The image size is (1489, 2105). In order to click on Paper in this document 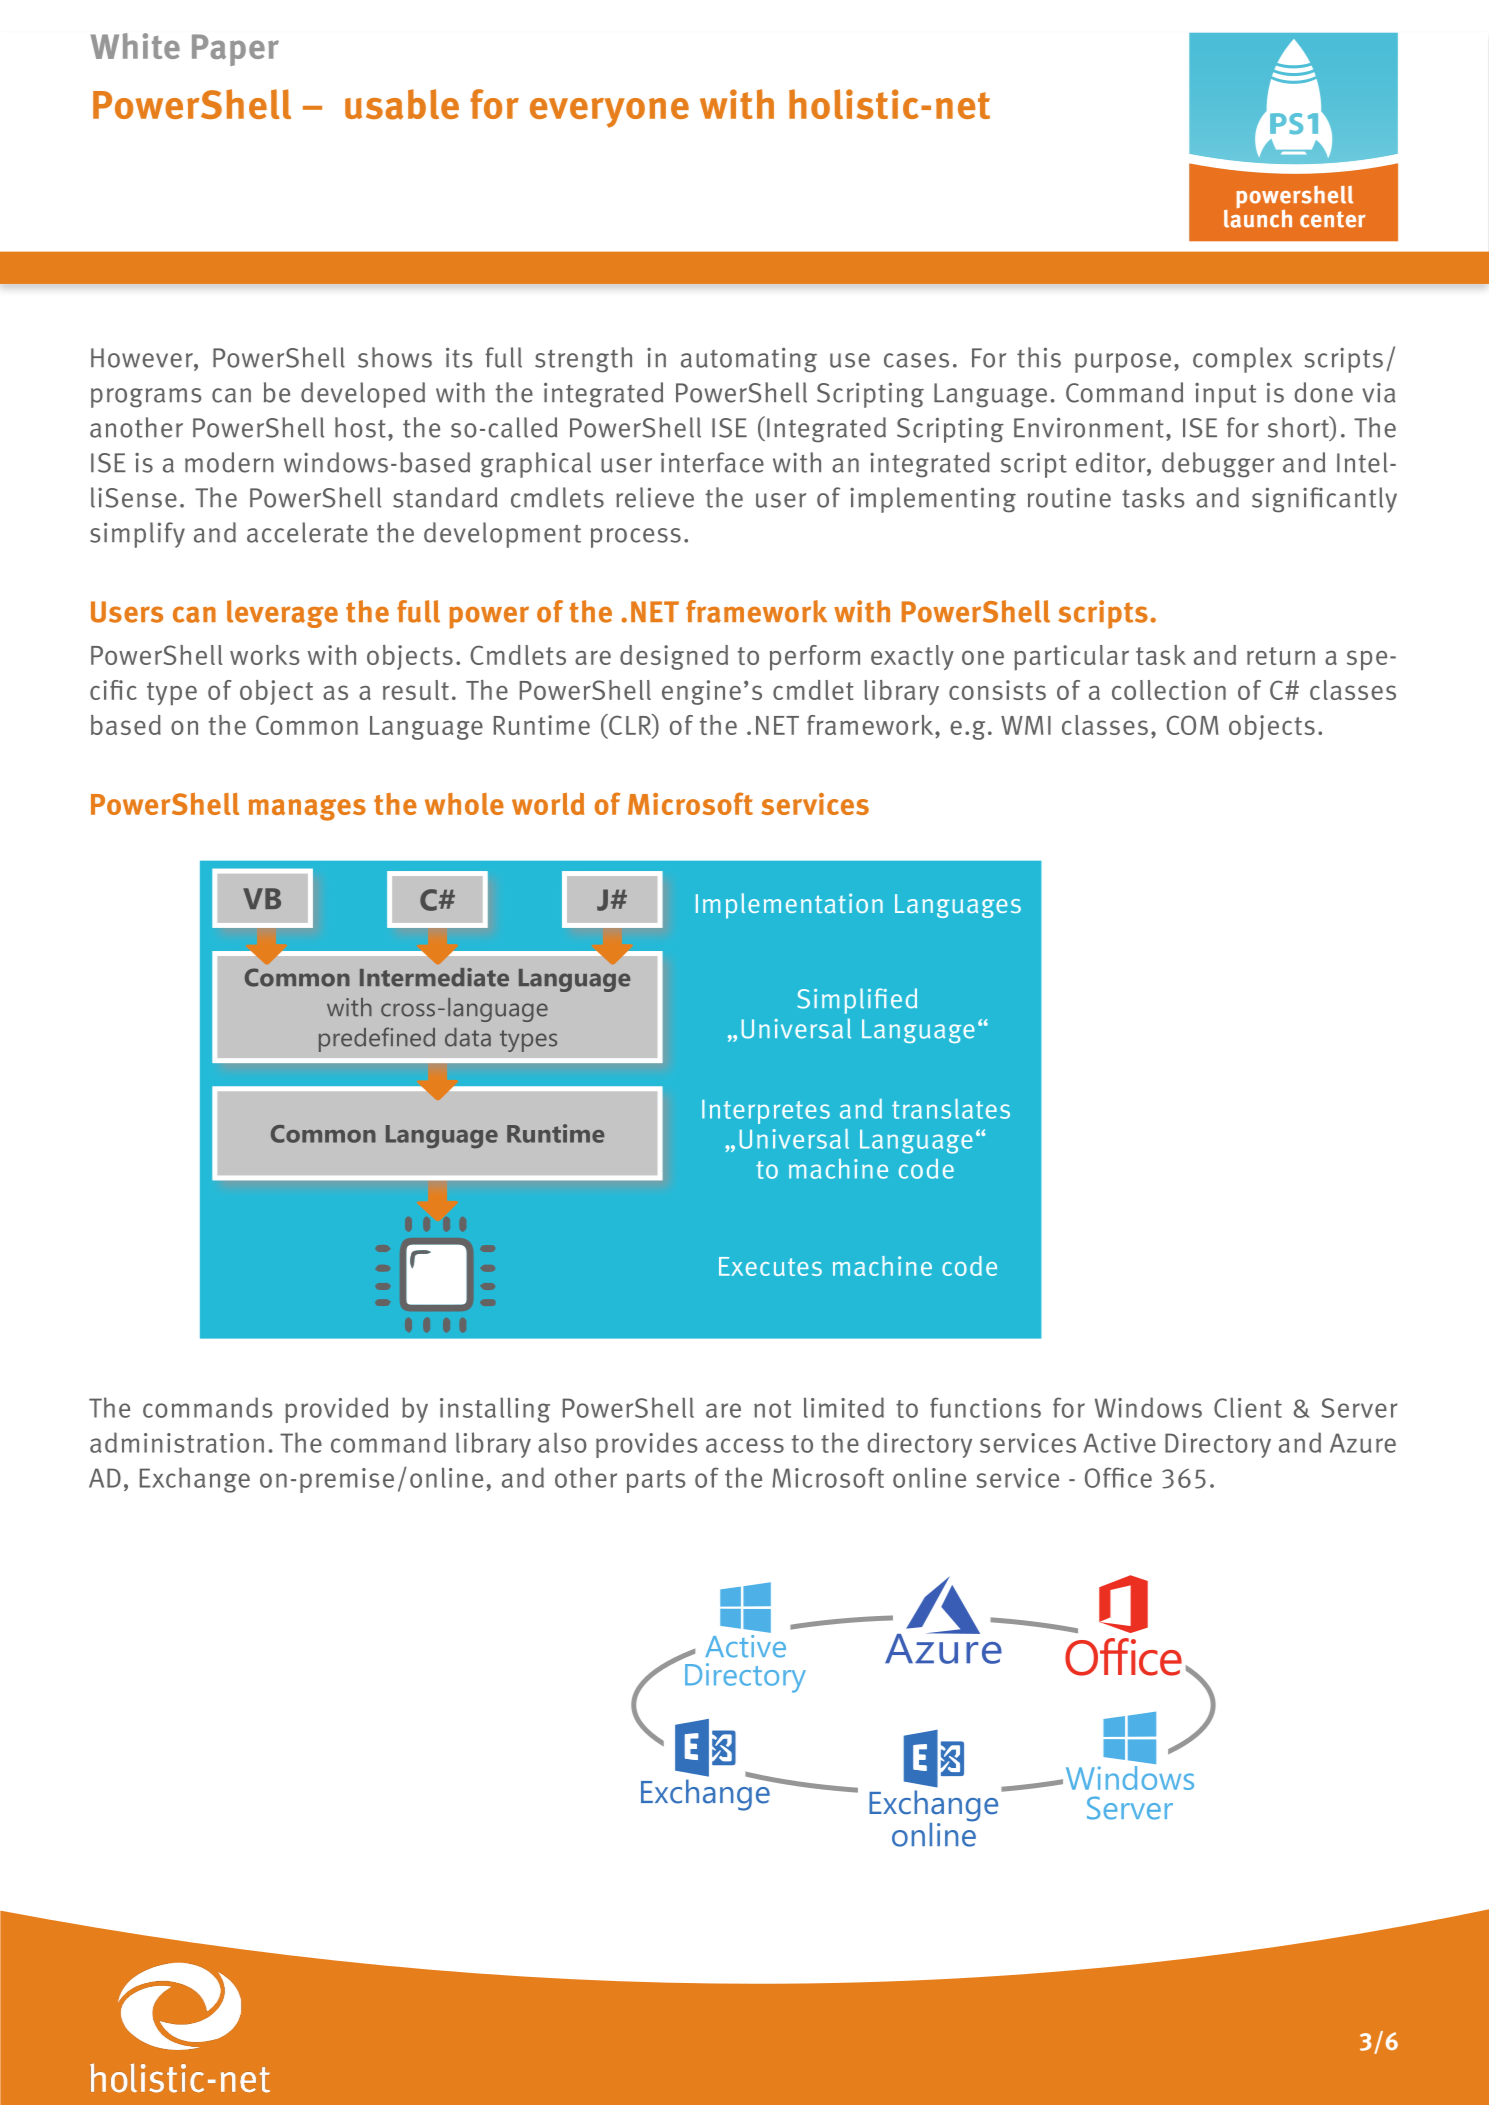, I will do `click(235, 50)`.
